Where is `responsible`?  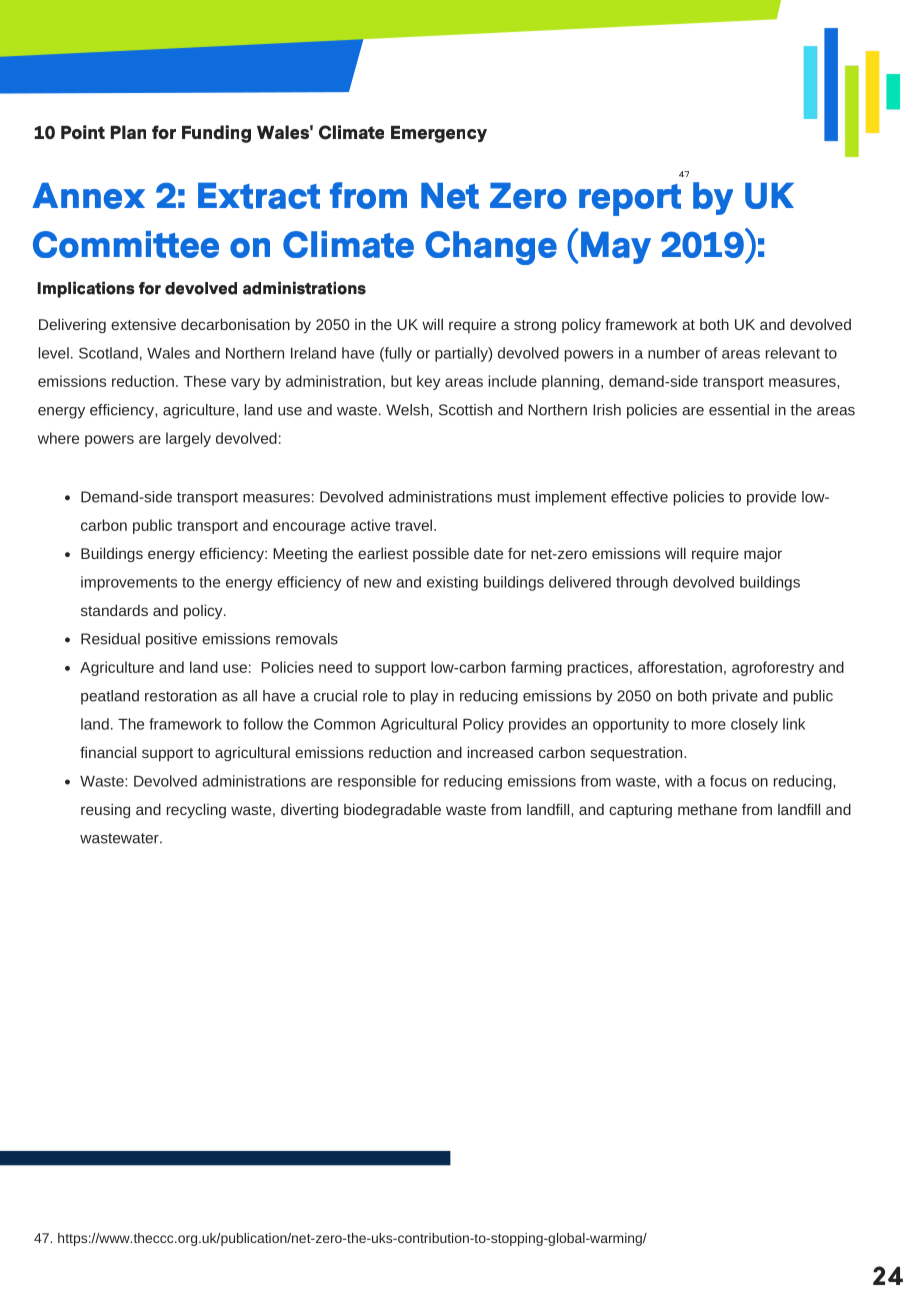 responsible is located at coordinates (377, 782).
